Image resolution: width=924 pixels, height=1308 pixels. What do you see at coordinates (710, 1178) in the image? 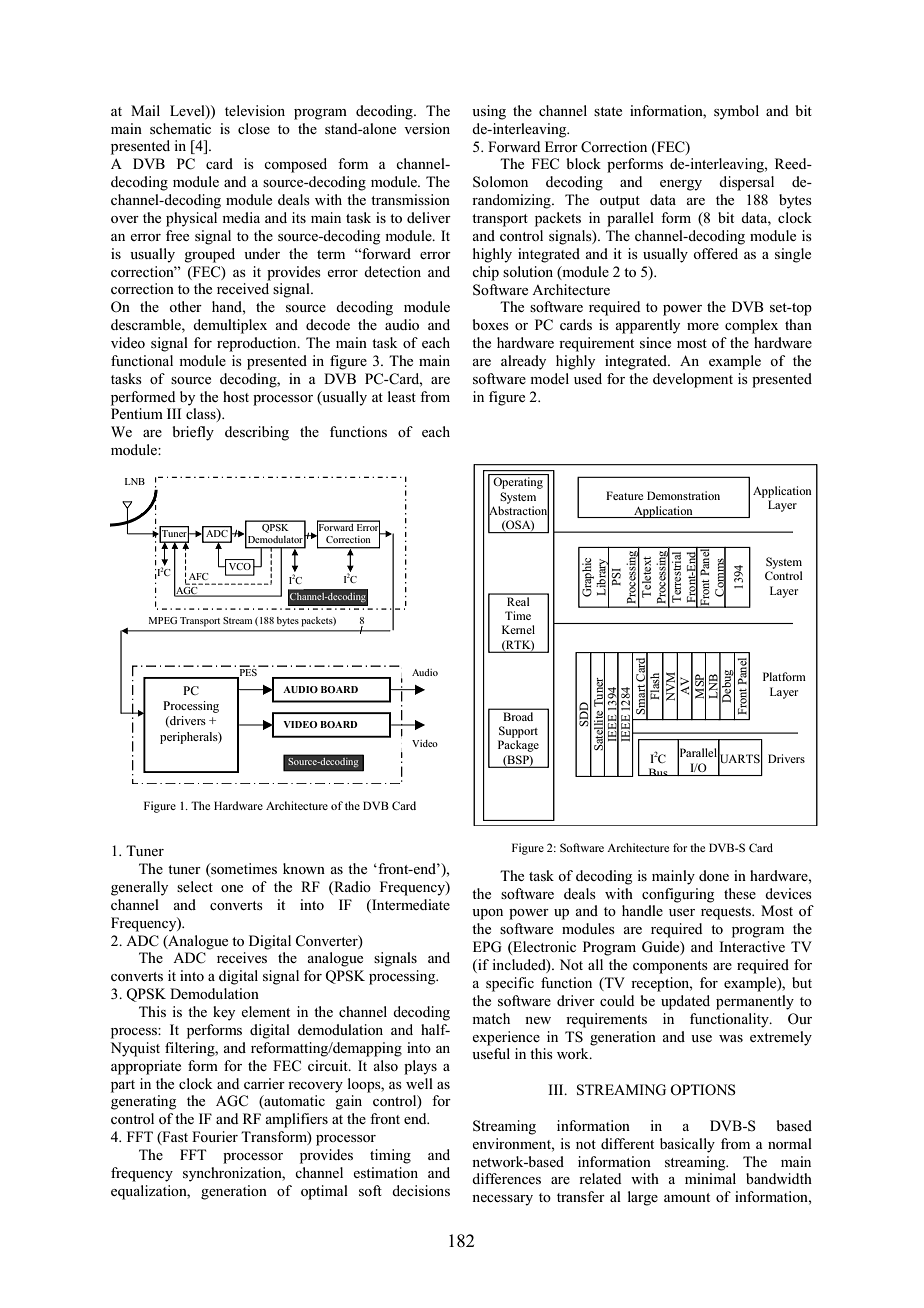
I see `minimal` at bounding box center [710, 1178].
